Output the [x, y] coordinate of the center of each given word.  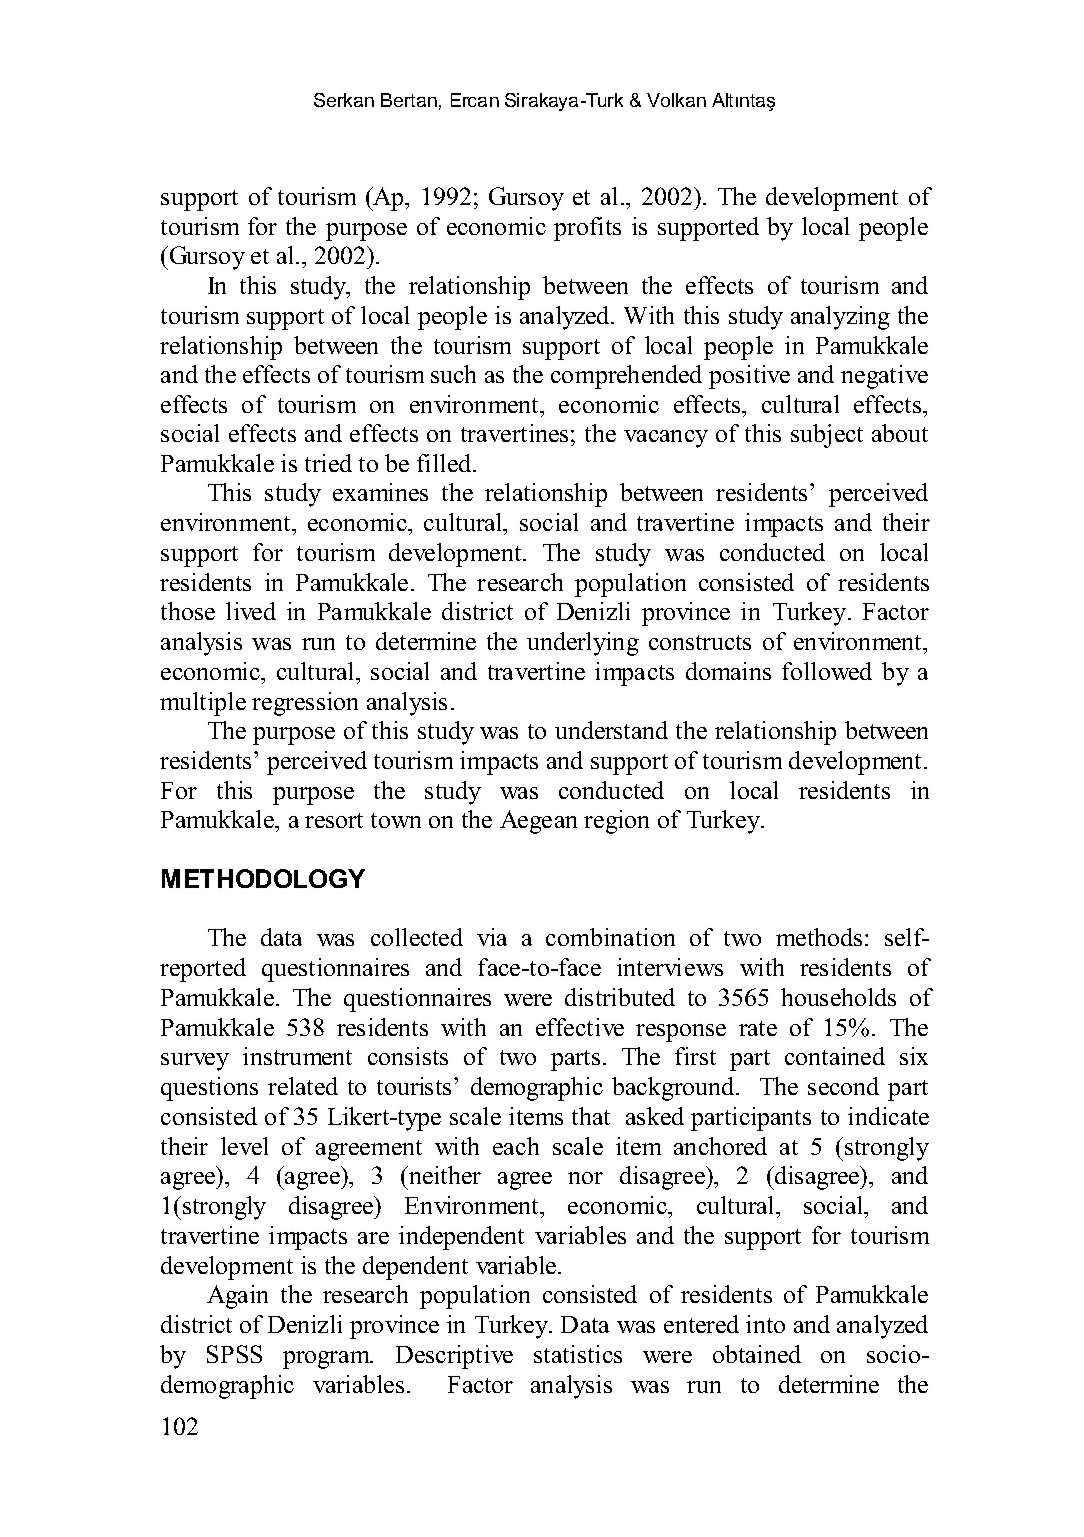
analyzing [840, 318]
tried [328, 463]
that [591, 1116]
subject [827, 436]
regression [305, 704]
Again [237, 1297]
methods [819, 937]
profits [587, 229]
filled [445, 463]
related [303, 1086]
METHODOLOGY [263, 878]
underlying [583, 644]
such [453, 374]
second [843, 1086]
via [492, 937]
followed [827, 671]
